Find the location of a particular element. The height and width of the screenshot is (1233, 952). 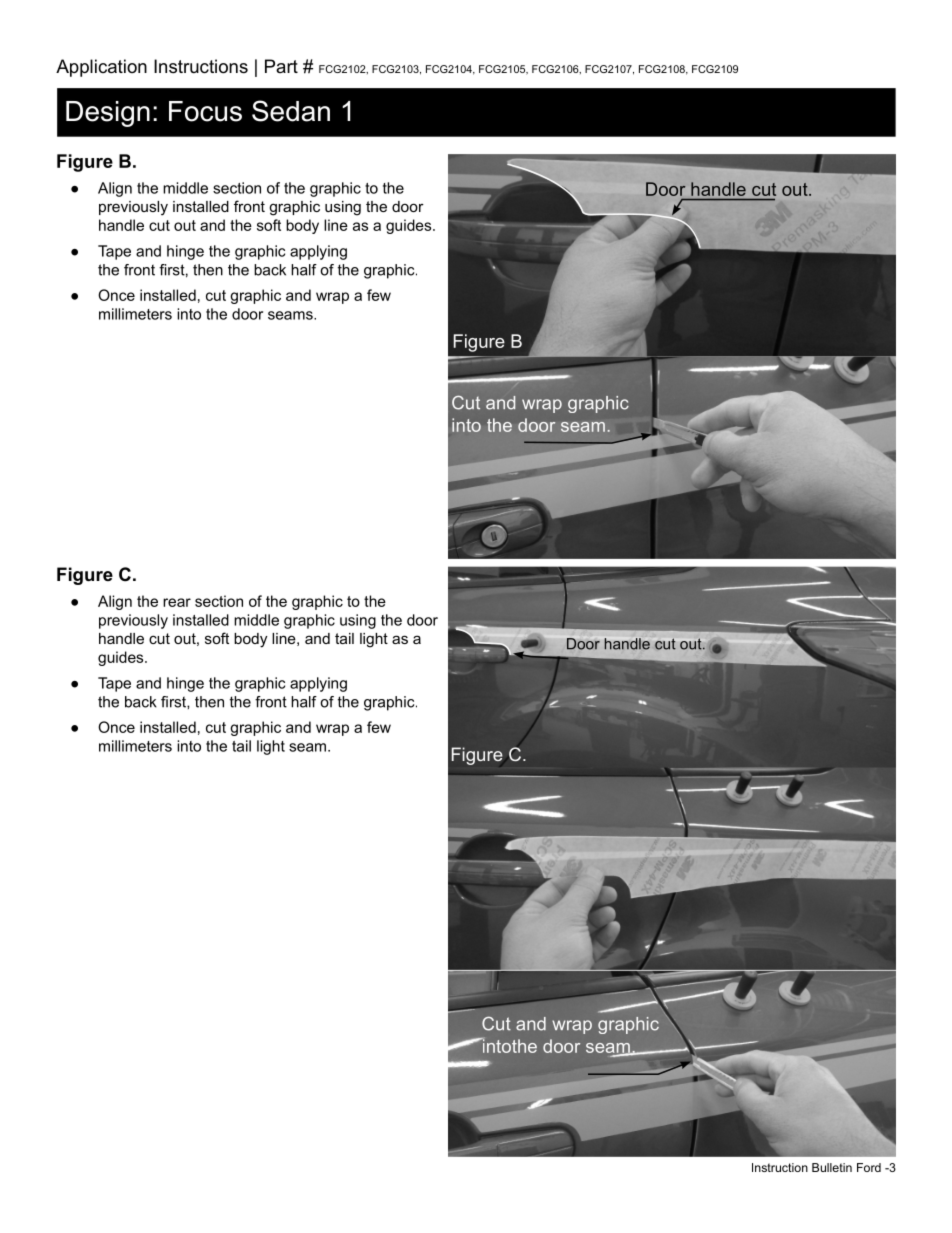

rear is located at coordinates (177, 602).
